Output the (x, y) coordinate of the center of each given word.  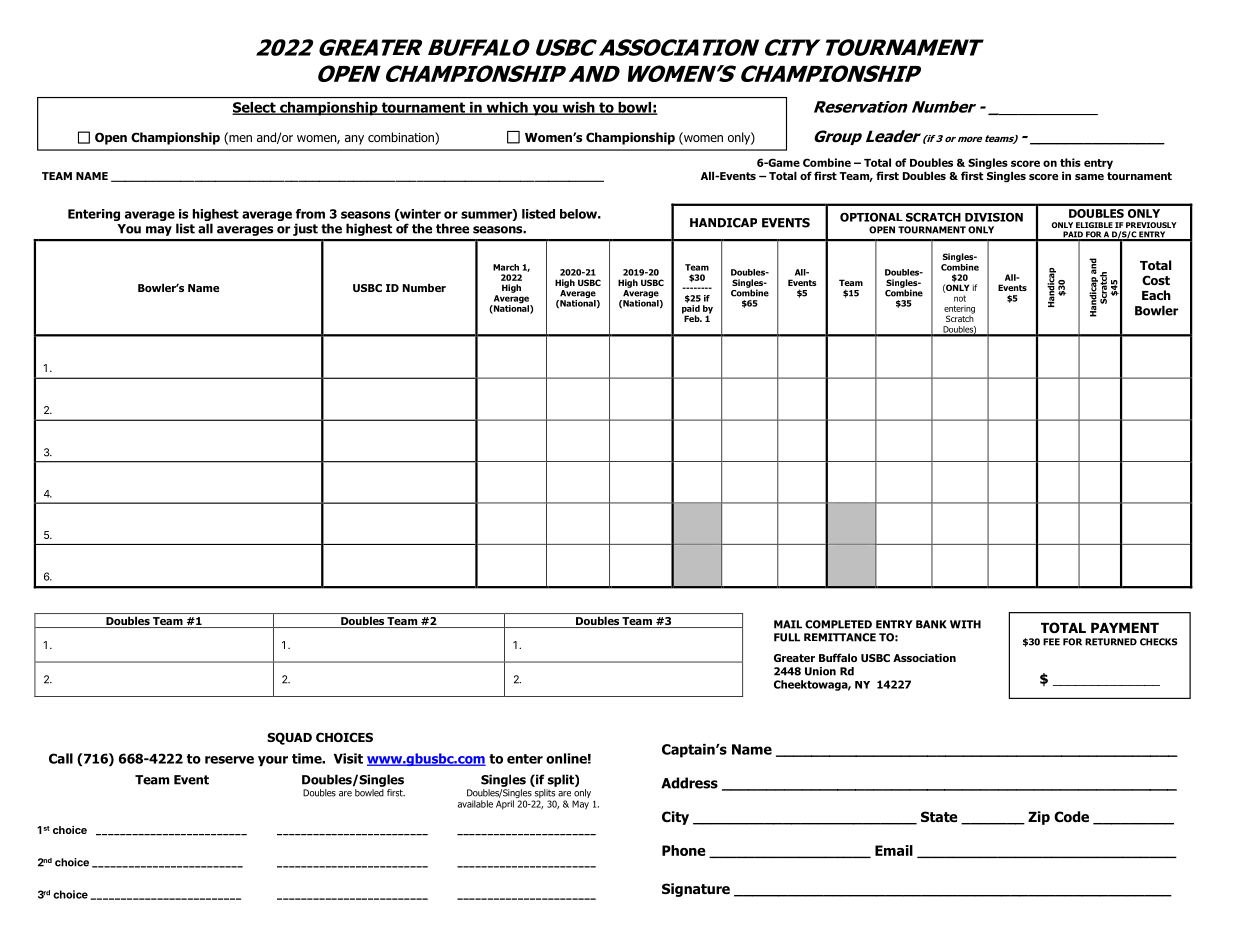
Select (255, 108)
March (506, 267)
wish (578, 108)
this (1070, 162)
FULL (787, 637)
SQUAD (289, 738)
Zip (1039, 818)
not (960, 298)
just (305, 229)
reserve (229, 760)
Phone (684, 850)
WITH (965, 624)
